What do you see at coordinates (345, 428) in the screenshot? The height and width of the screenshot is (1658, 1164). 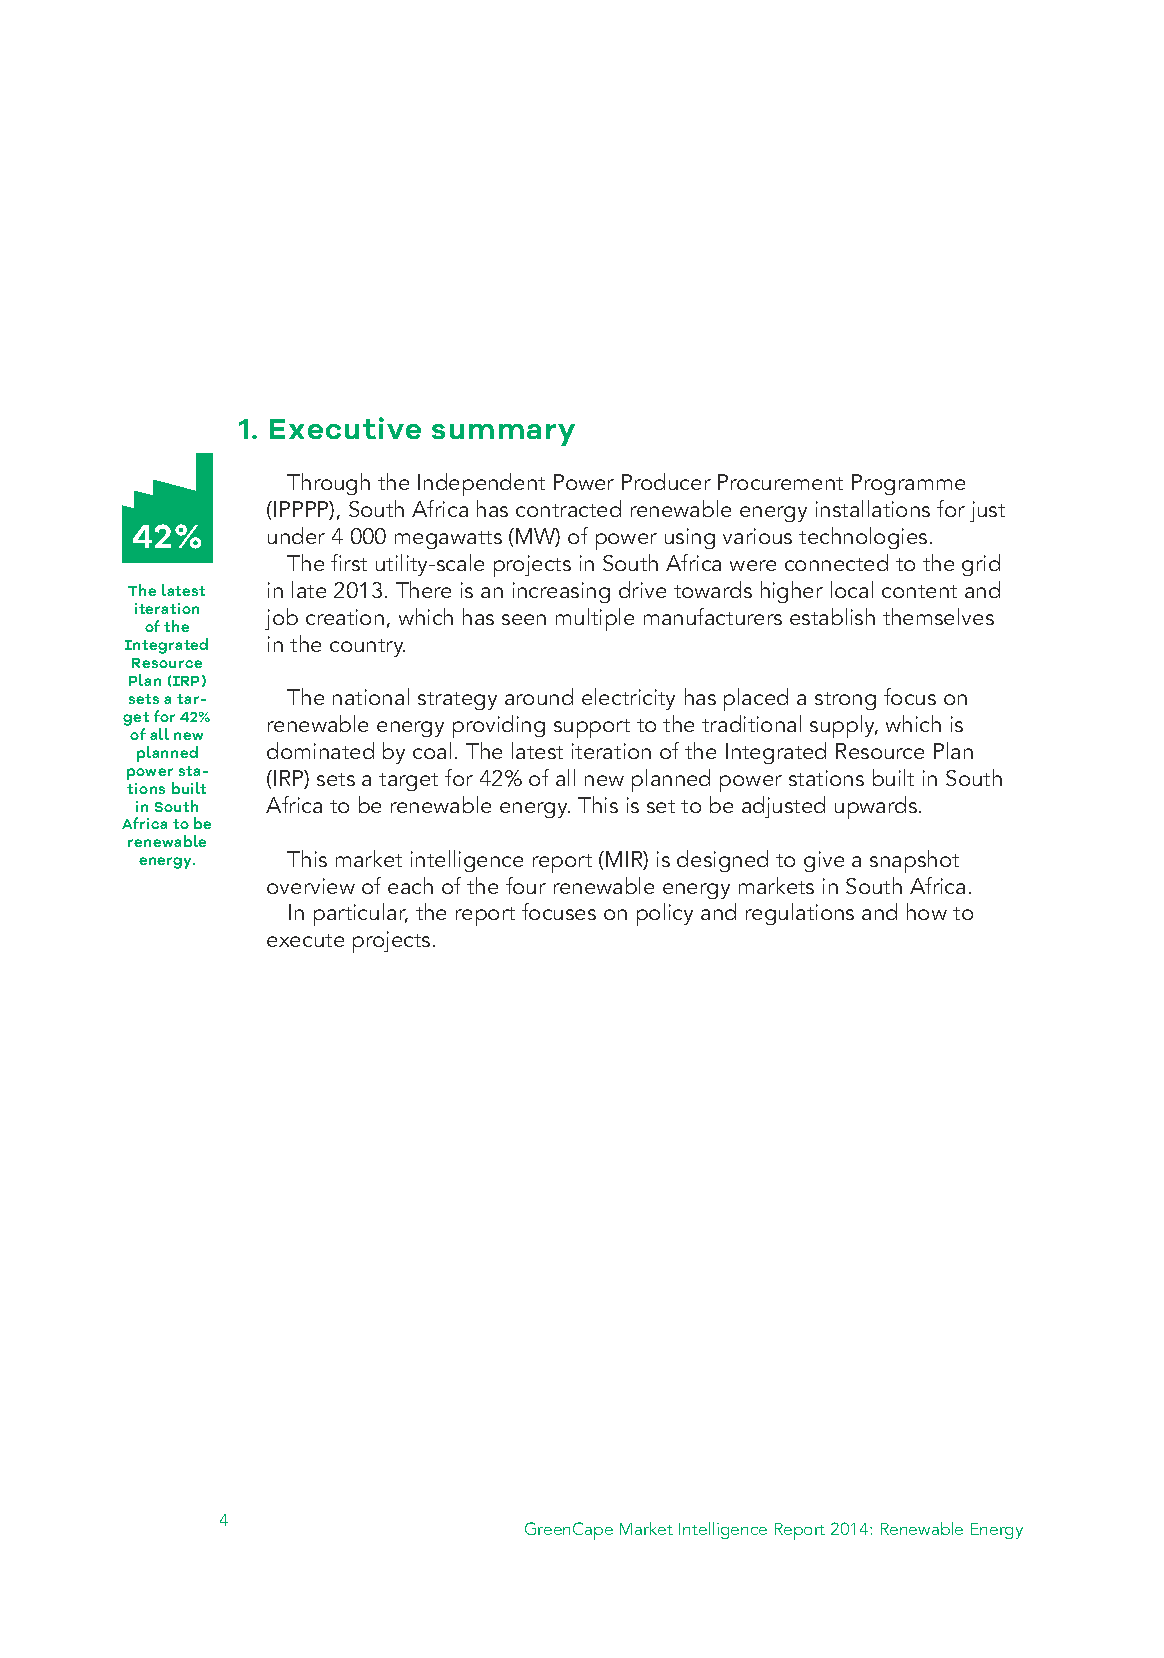 I see `Executive` at bounding box center [345, 428].
